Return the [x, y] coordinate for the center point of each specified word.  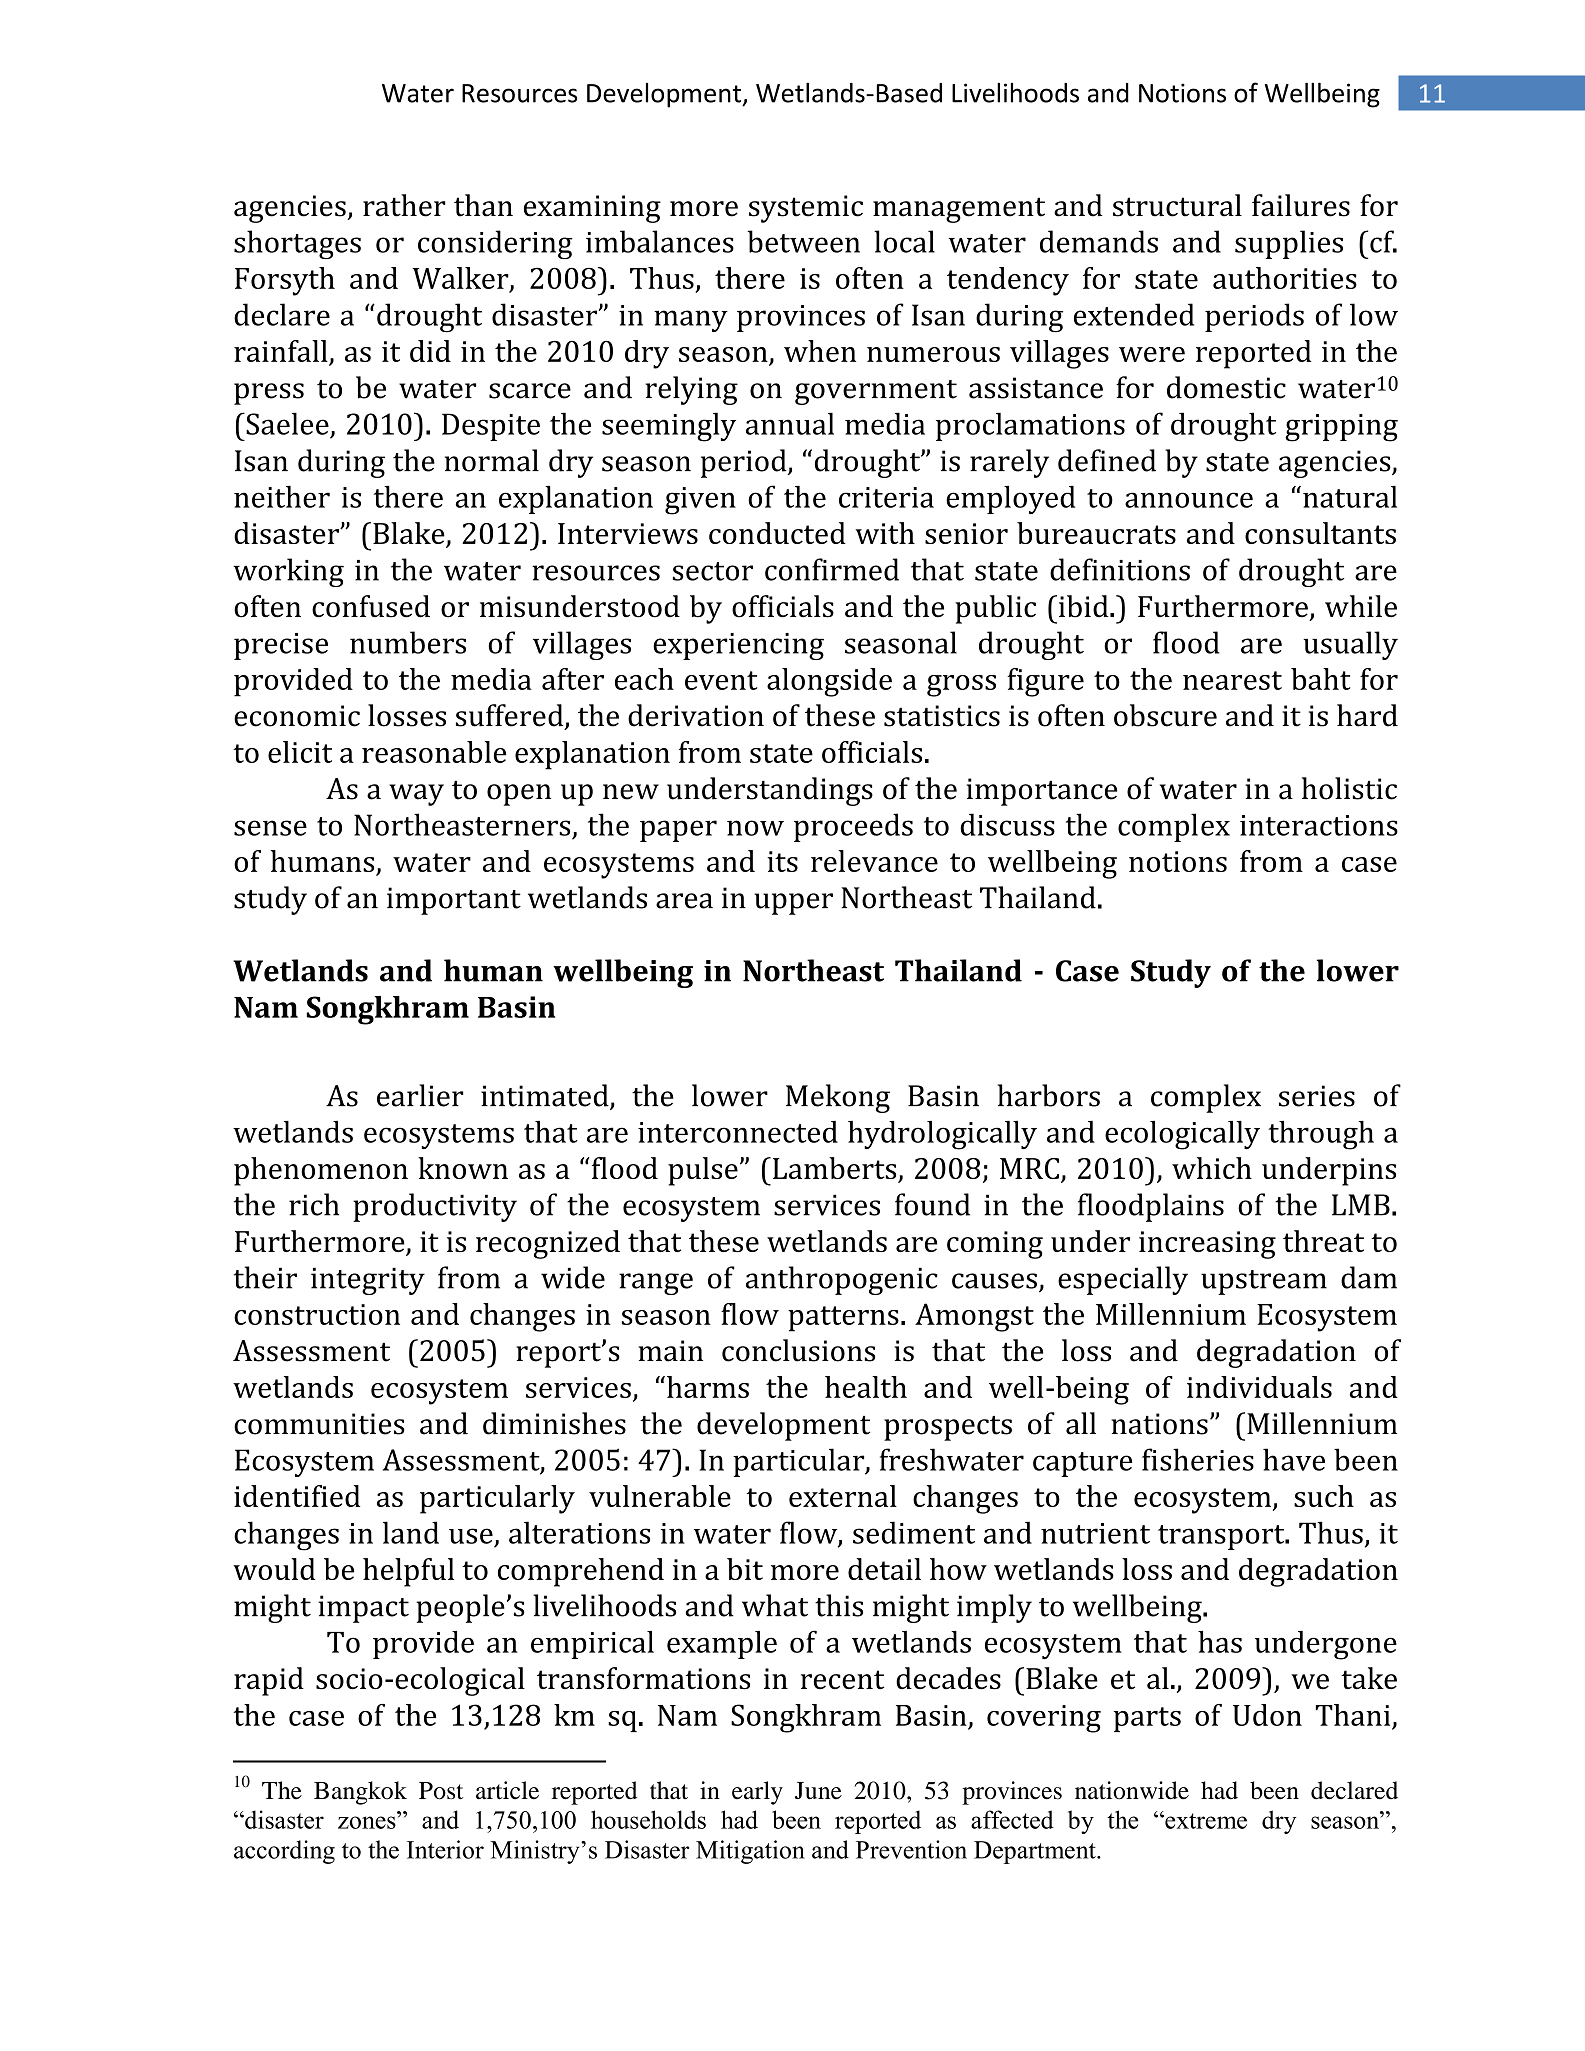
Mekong [838, 1098]
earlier [420, 1095]
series [1317, 1096]
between [803, 241]
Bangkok [360, 1793]
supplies [1289, 244]
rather [404, 205]
